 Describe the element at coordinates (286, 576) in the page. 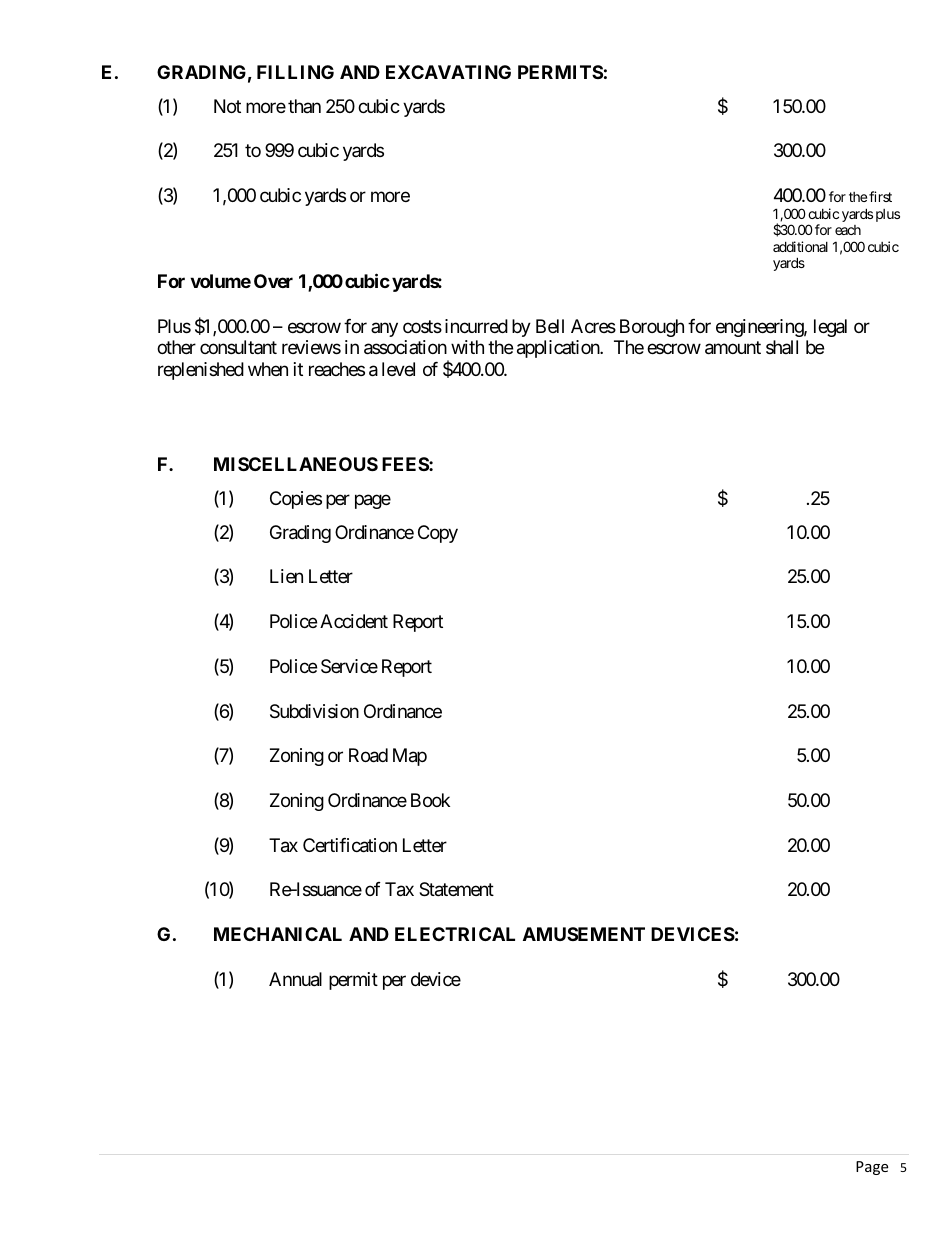

I see `Lien` at that location.
